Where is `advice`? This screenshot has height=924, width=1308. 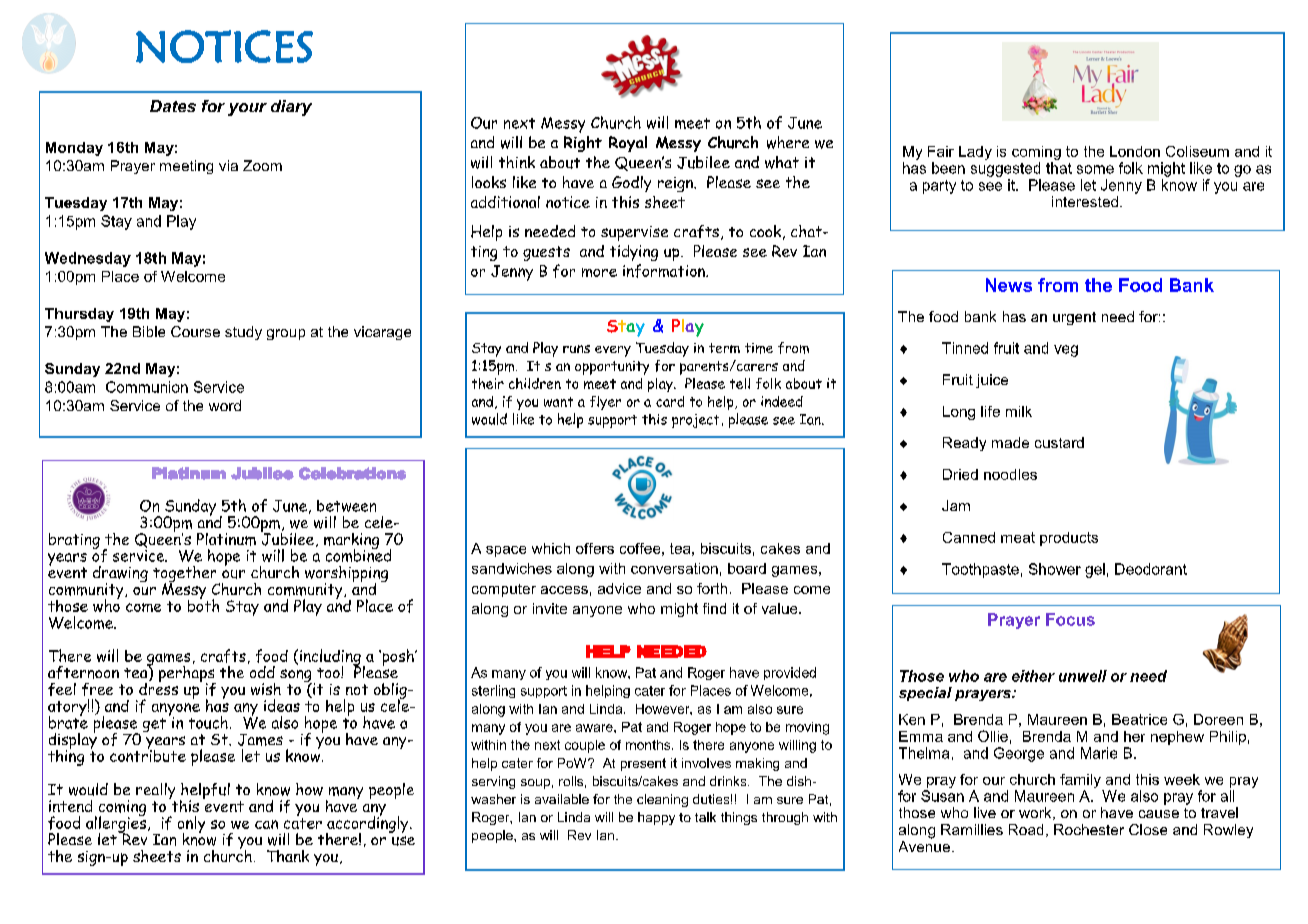
advice is located at coordinates (619, 588).
